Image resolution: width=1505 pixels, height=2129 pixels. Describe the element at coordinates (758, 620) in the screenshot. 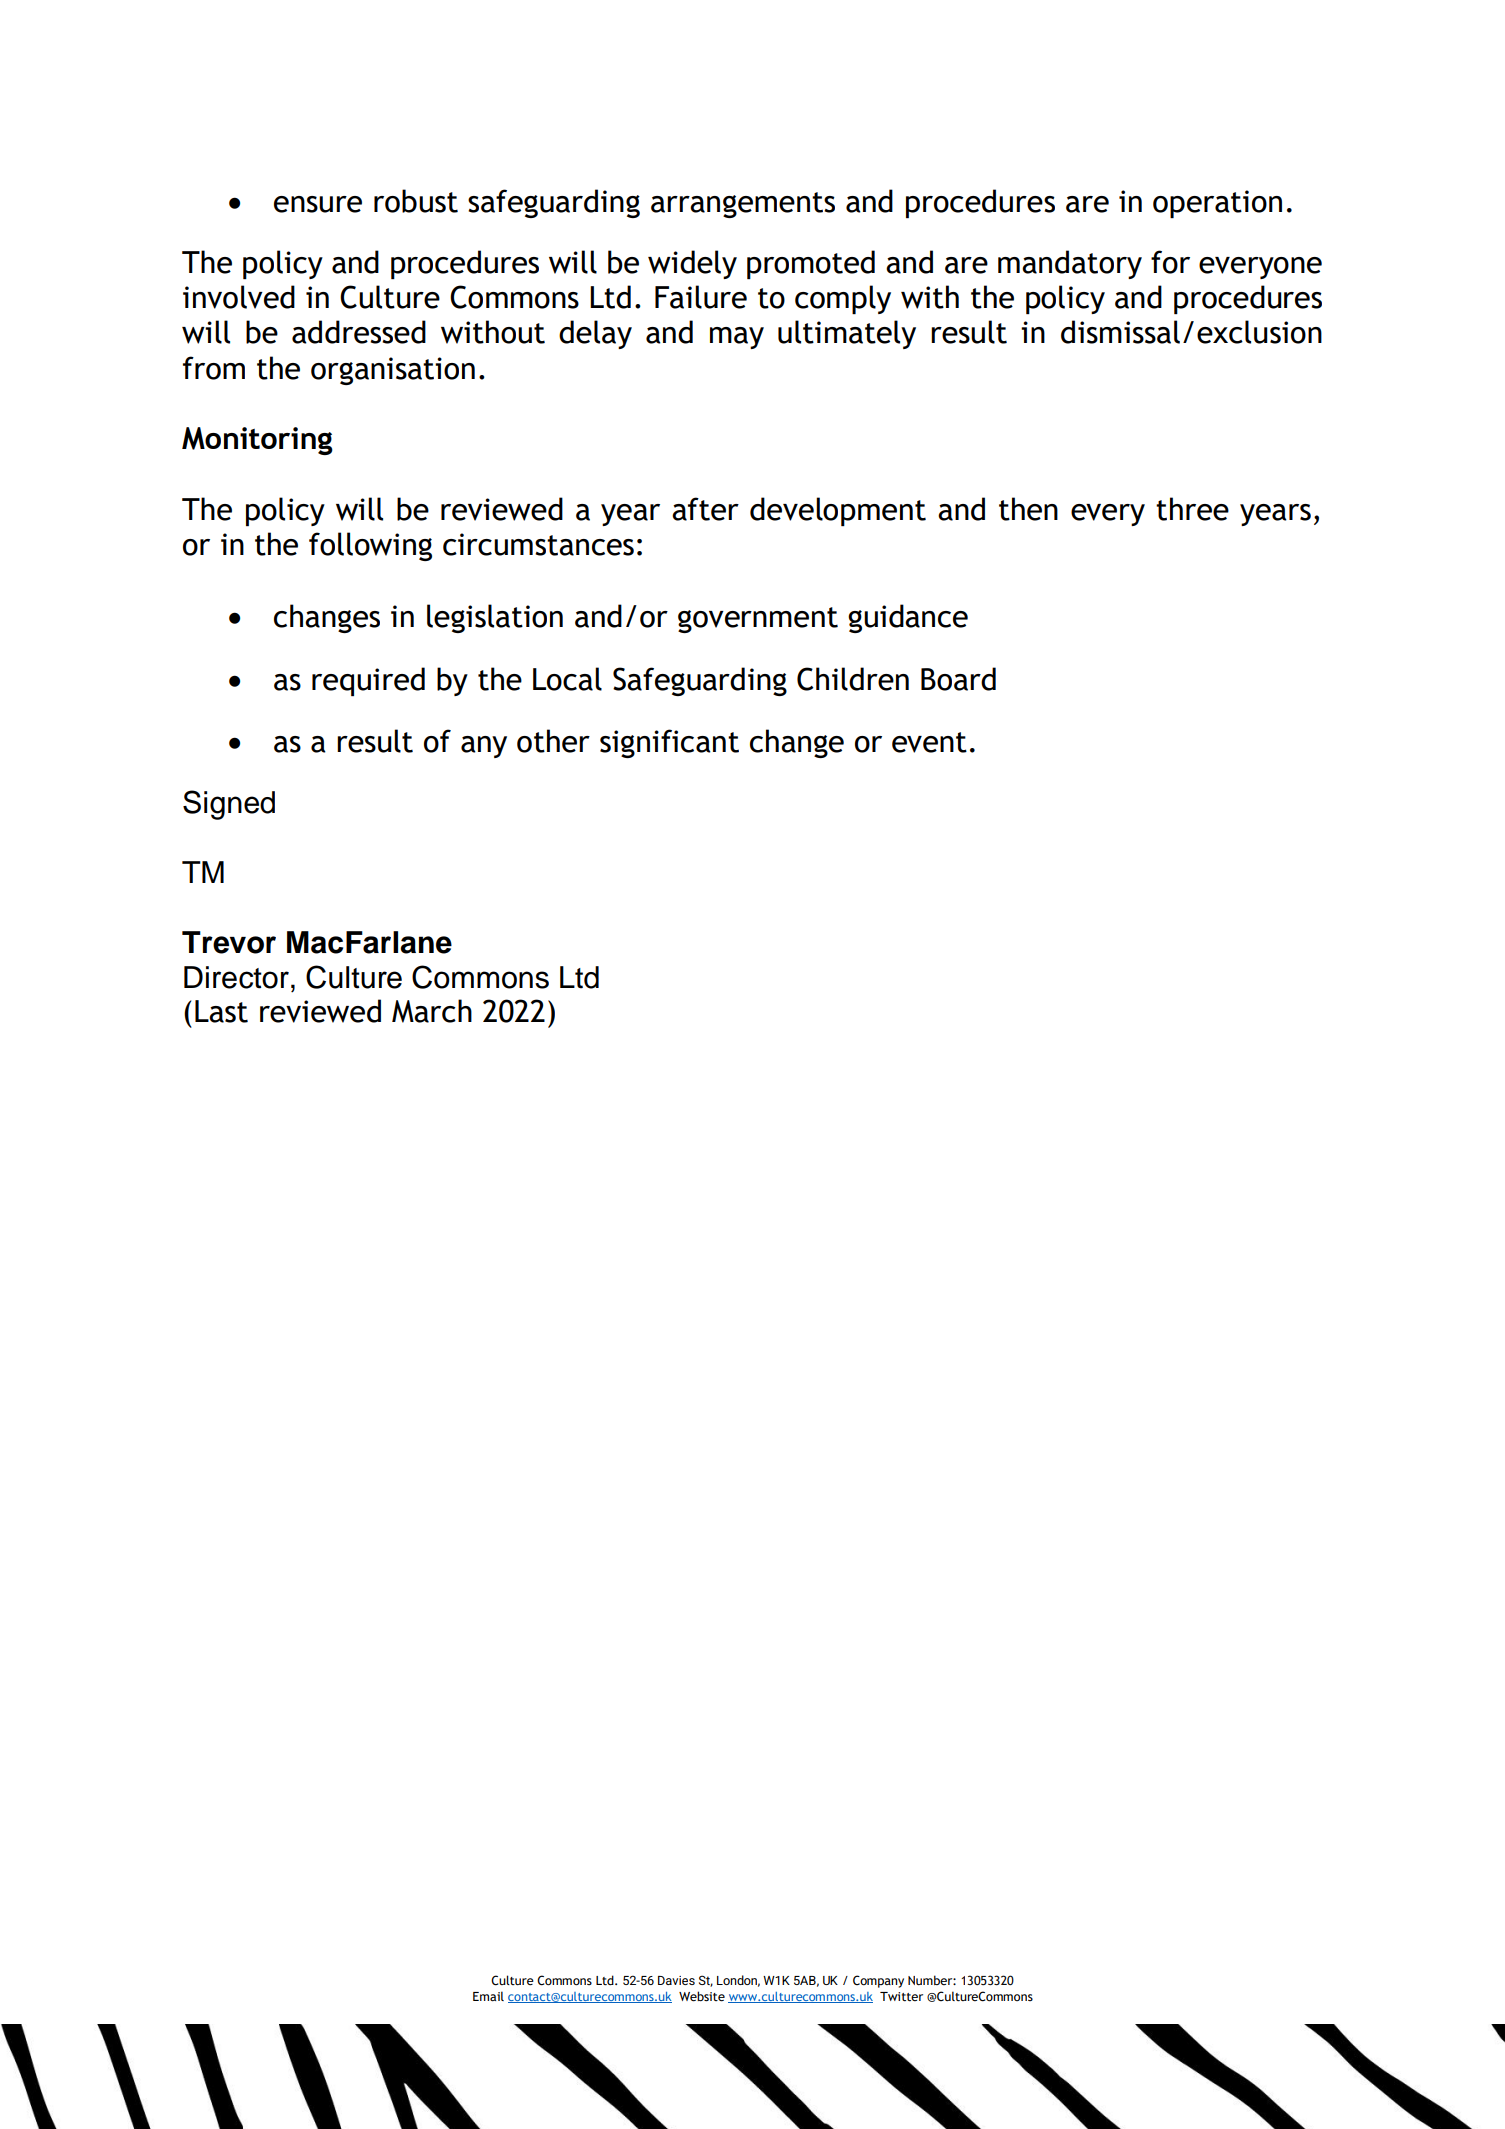

I see `government` at that location.
